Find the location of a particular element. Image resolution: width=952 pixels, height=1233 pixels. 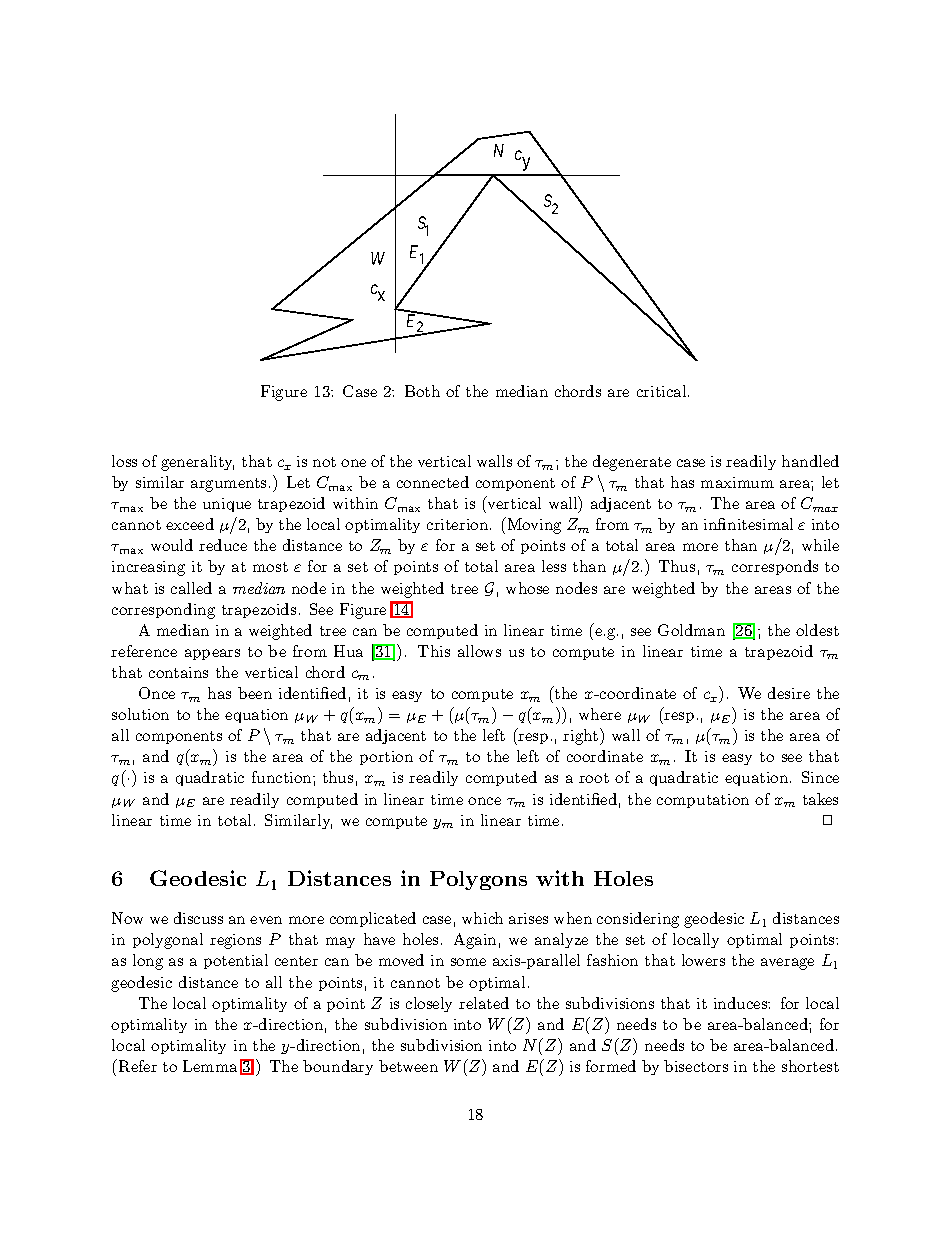

generality is located at coordinates (197, 463).
